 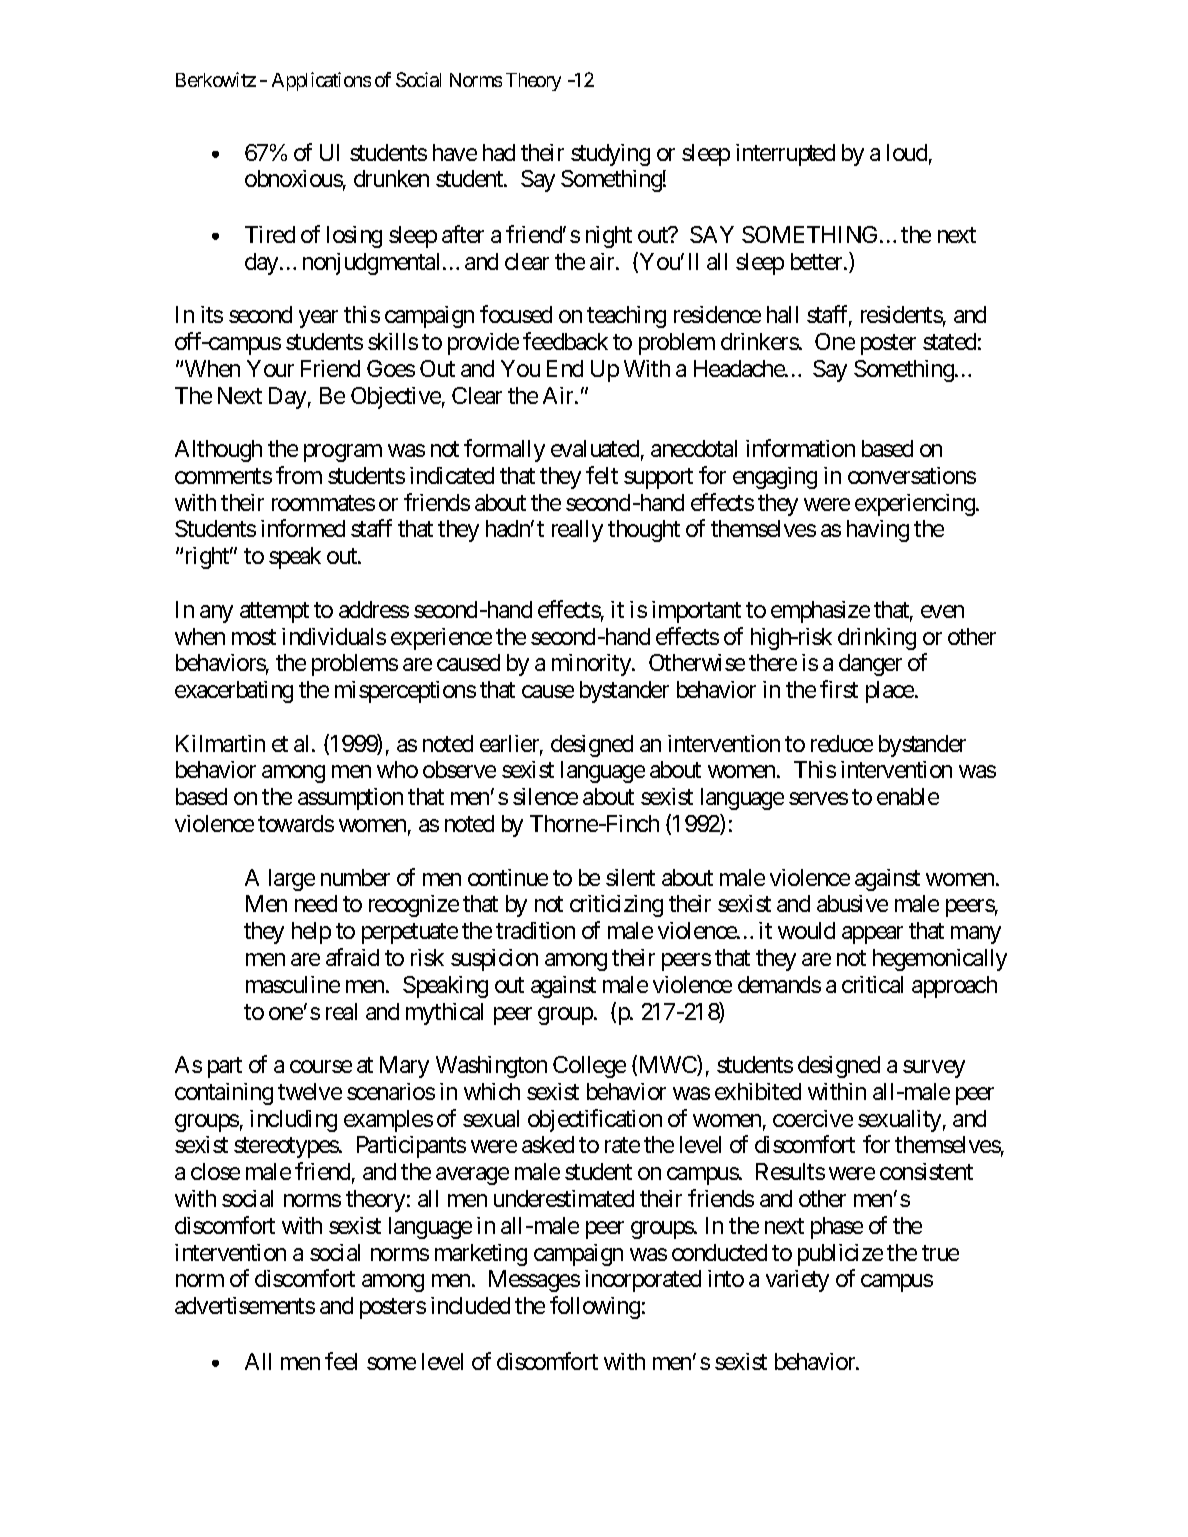 I want to click on feel, so click(x=341, y=1361).
